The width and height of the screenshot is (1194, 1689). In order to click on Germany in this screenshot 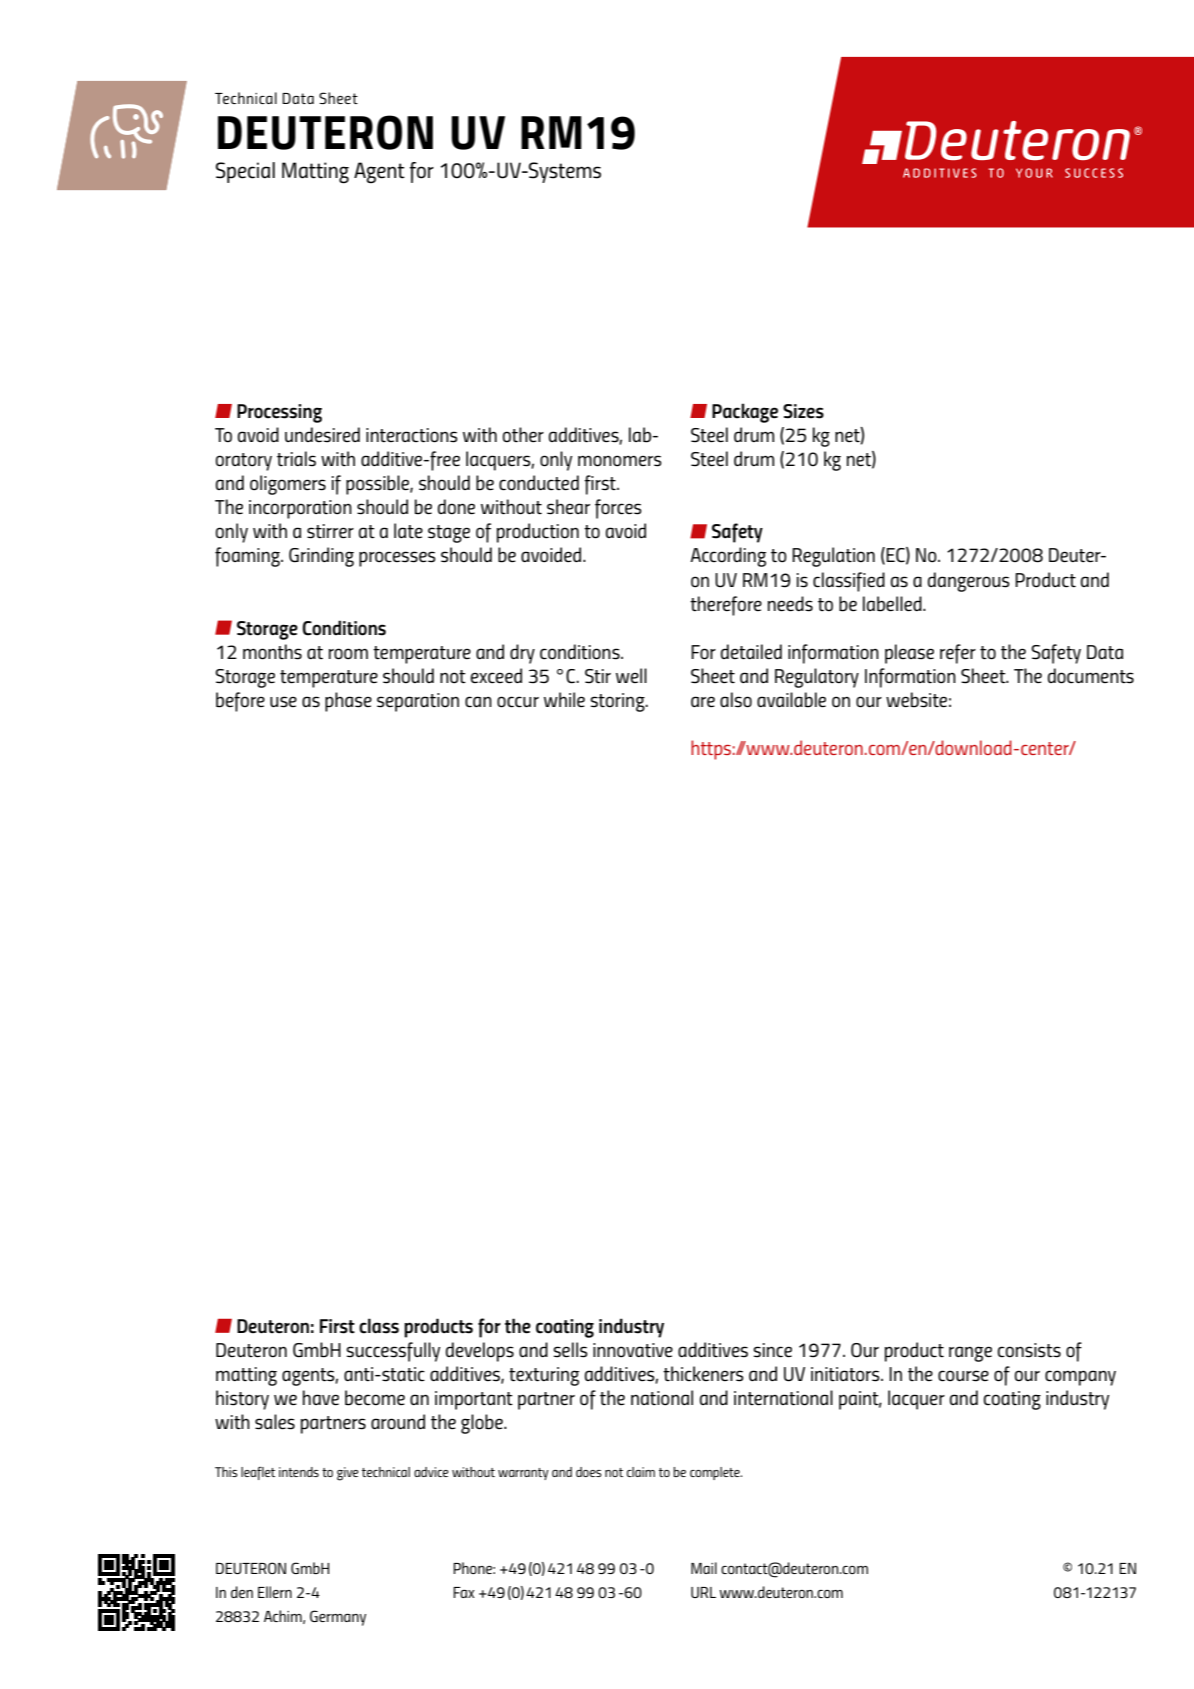, I will do `click(338, 1618)`.
